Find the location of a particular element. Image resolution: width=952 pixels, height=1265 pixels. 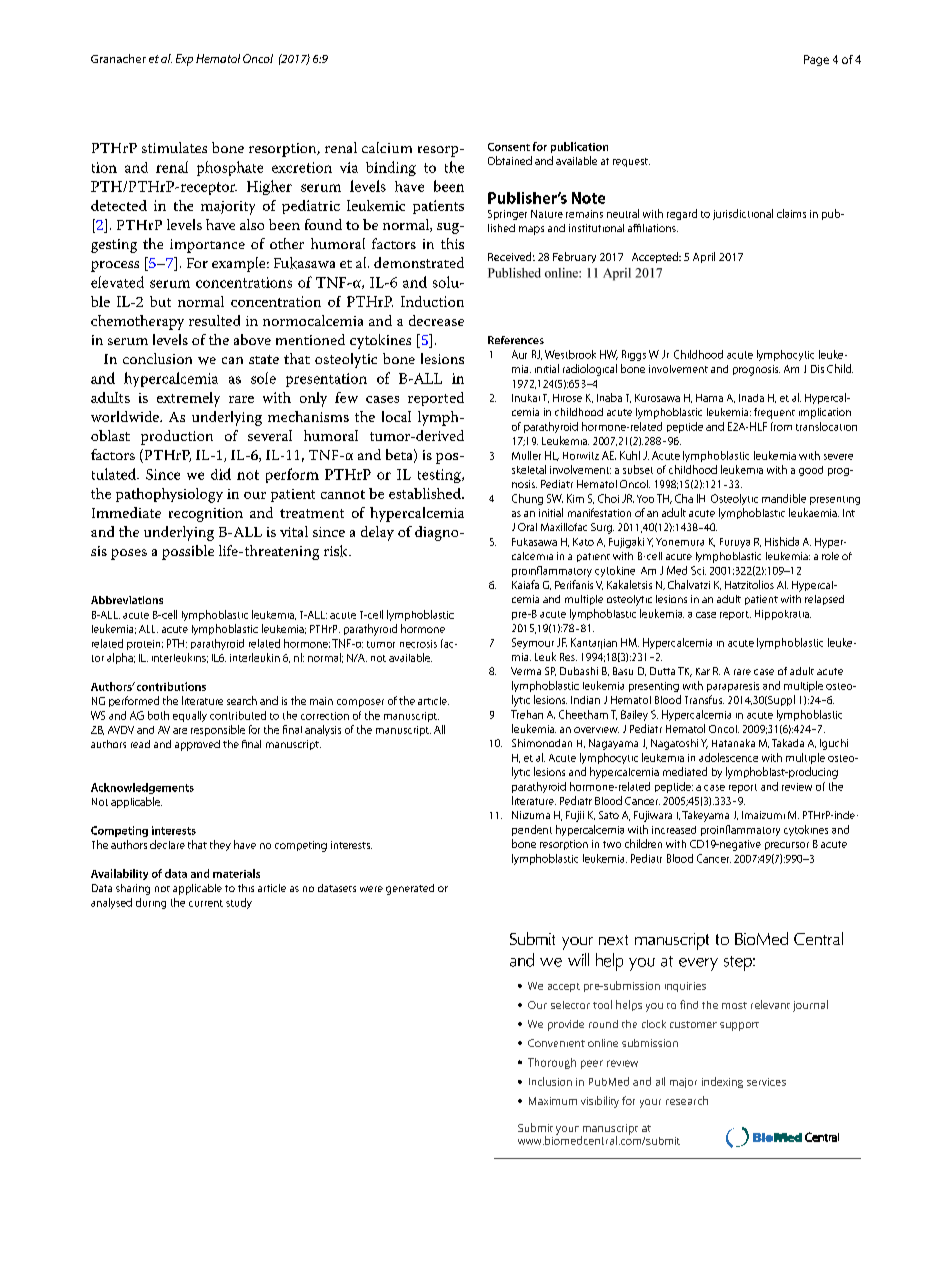

testing is located at coordinates (440, 476).
